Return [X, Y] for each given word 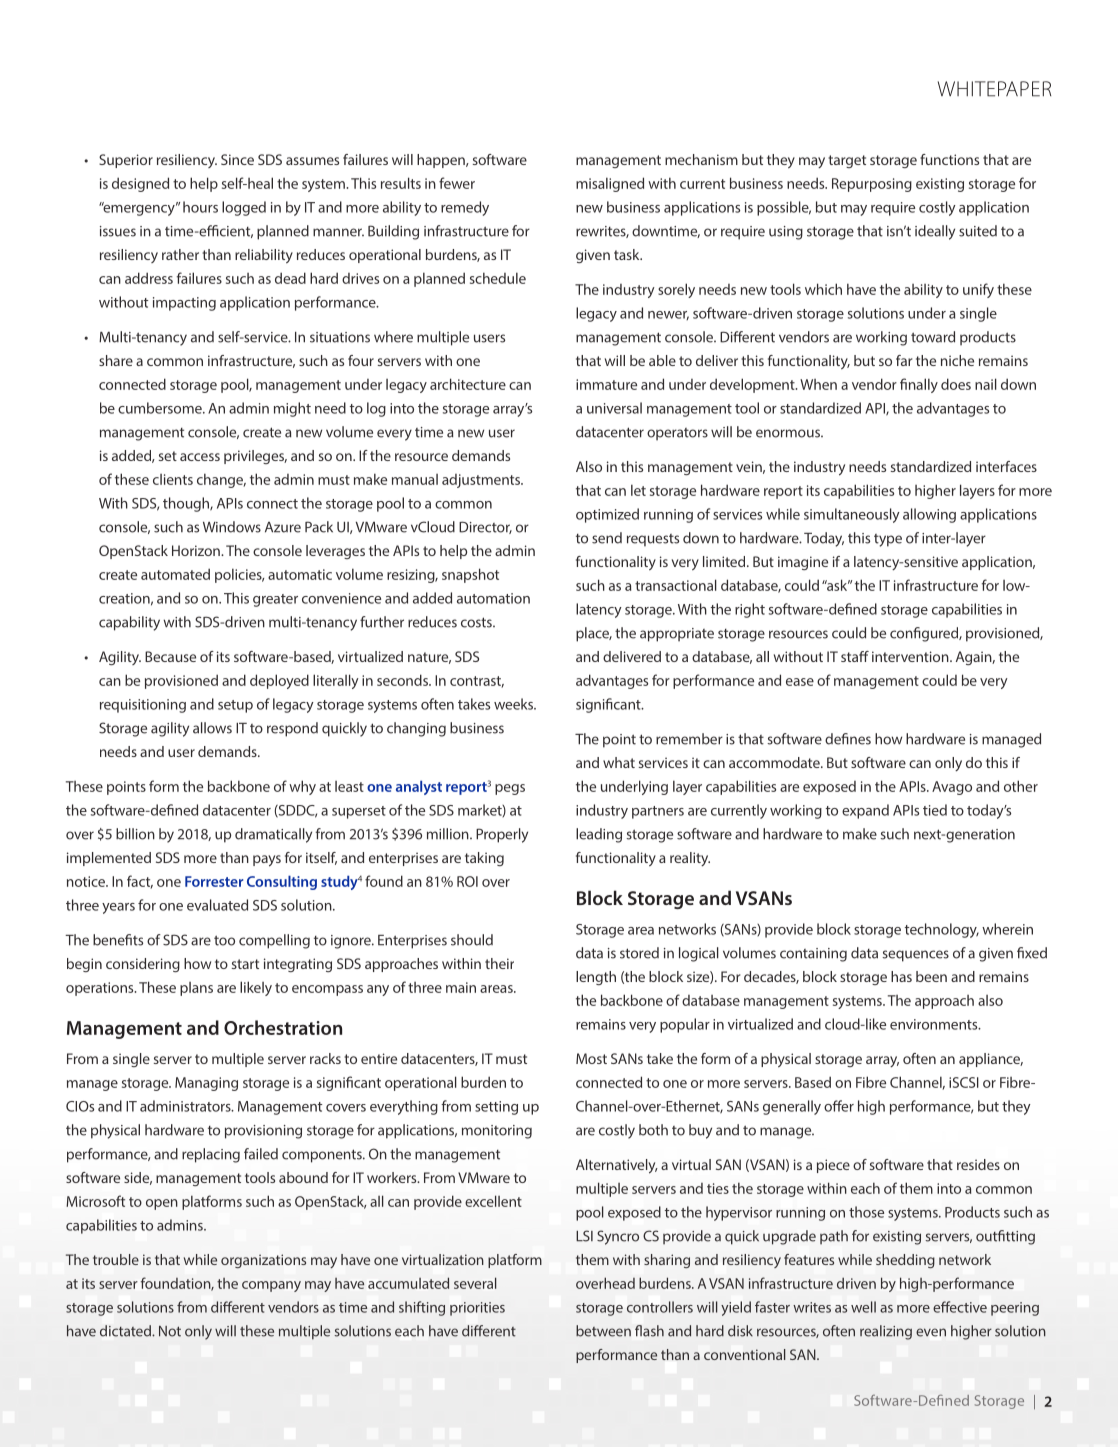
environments [935, 1024]
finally [919, 385]
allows [212, 728]
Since [237, 159]
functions [949, 159]
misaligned [610, 184]
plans [196, 989]
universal [614, 408]
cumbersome [161, 408]
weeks [514, 704]
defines [848, 739]
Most [591, 1058]
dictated [126, 1331]
